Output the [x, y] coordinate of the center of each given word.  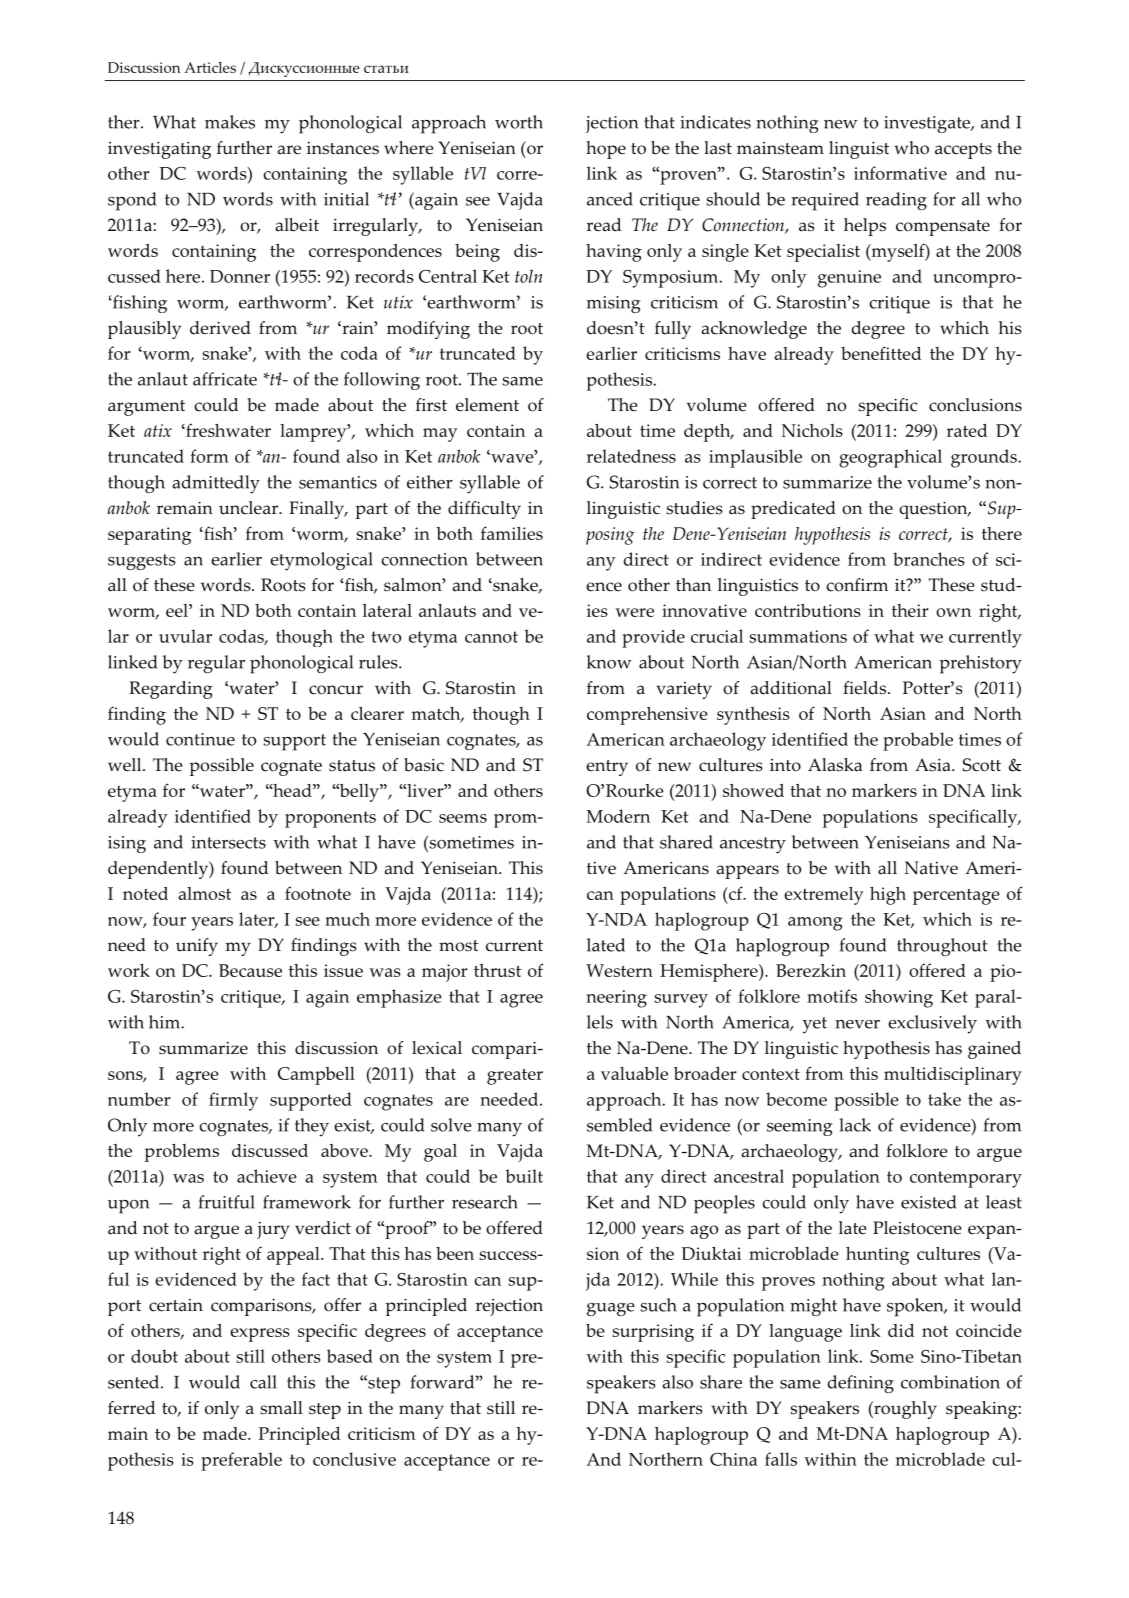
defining [860, 1384]
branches [929, 559]
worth [519, 122]
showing [899, 998]
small [281, 1408]
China [733, 1459]
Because [250, 970]
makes [230, 122]
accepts [963, 151]
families [512, 533]
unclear [249, 508]
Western [619, 970]
